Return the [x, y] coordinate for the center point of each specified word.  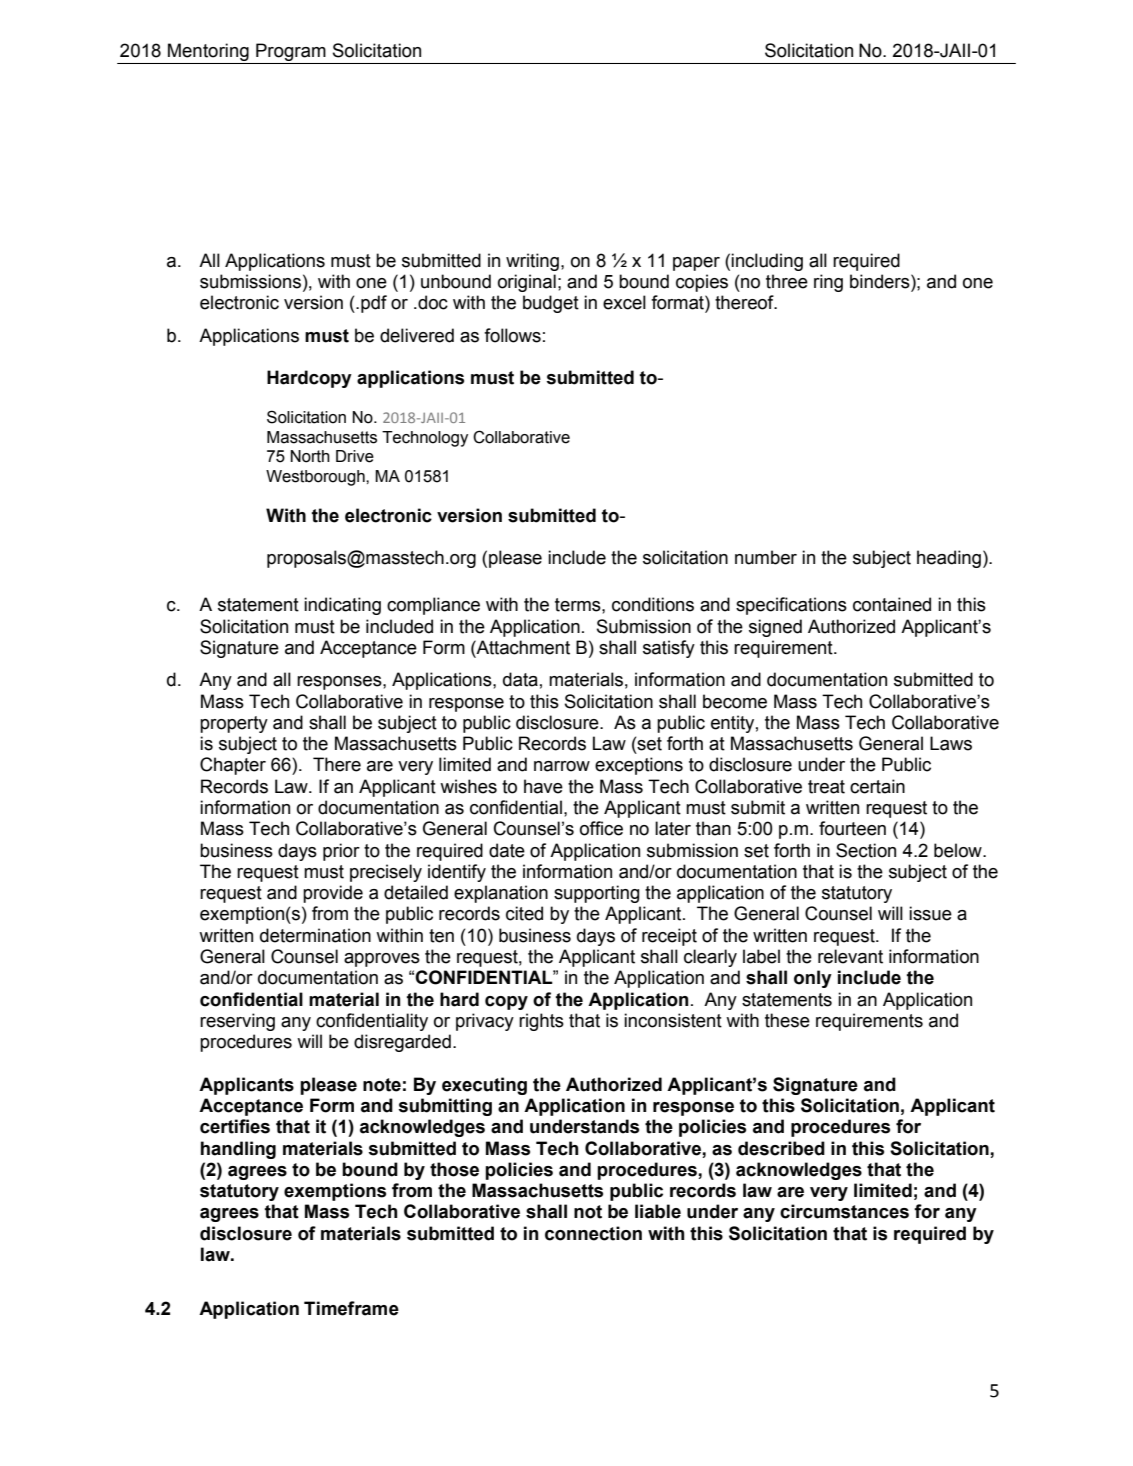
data [520, 679]
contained [892, 604]
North [310, 456]
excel [624, 302]
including [767, 262]
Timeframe [351, 1308]
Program [291, 52]
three [787, 281]
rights [541, 1022]
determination [315, 935]
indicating [342, 606]
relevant [850, 956]
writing [532, 262]
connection [593, 1233]
